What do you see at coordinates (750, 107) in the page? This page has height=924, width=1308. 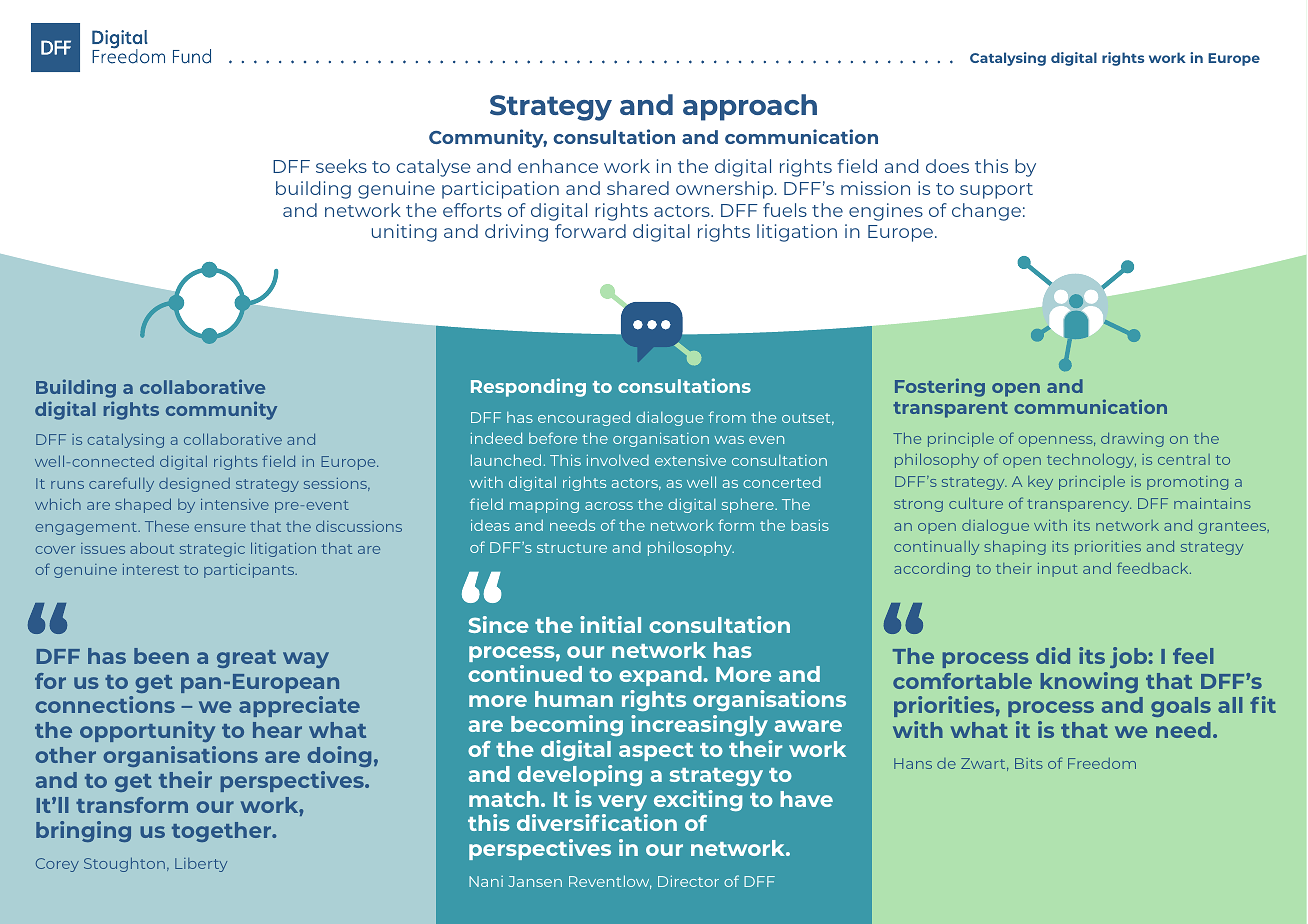 I see `approach` at bounding box center [750, 107].
